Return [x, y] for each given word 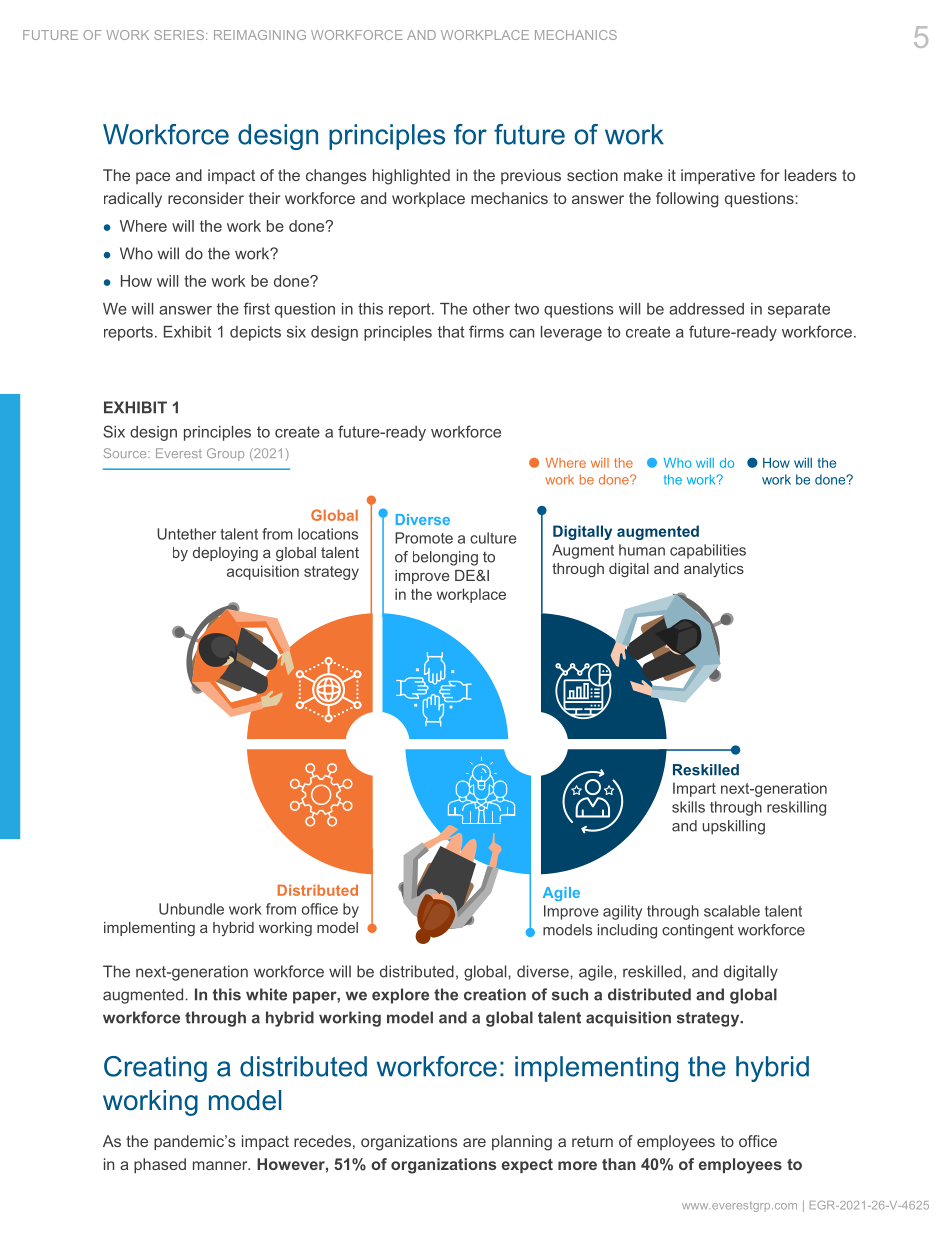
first [256, 308]
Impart [694, 789]
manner [221, 1165]
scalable [732, 911]
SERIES [180, 35]
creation [495, 994]
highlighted [411, 177]
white [266, 994]
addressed [706, 309]
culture [493, 538]
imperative [718, 176]
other [491, 309]
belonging [445, 558]
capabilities [708, 551]
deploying [225, 554]
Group [225, 454]
